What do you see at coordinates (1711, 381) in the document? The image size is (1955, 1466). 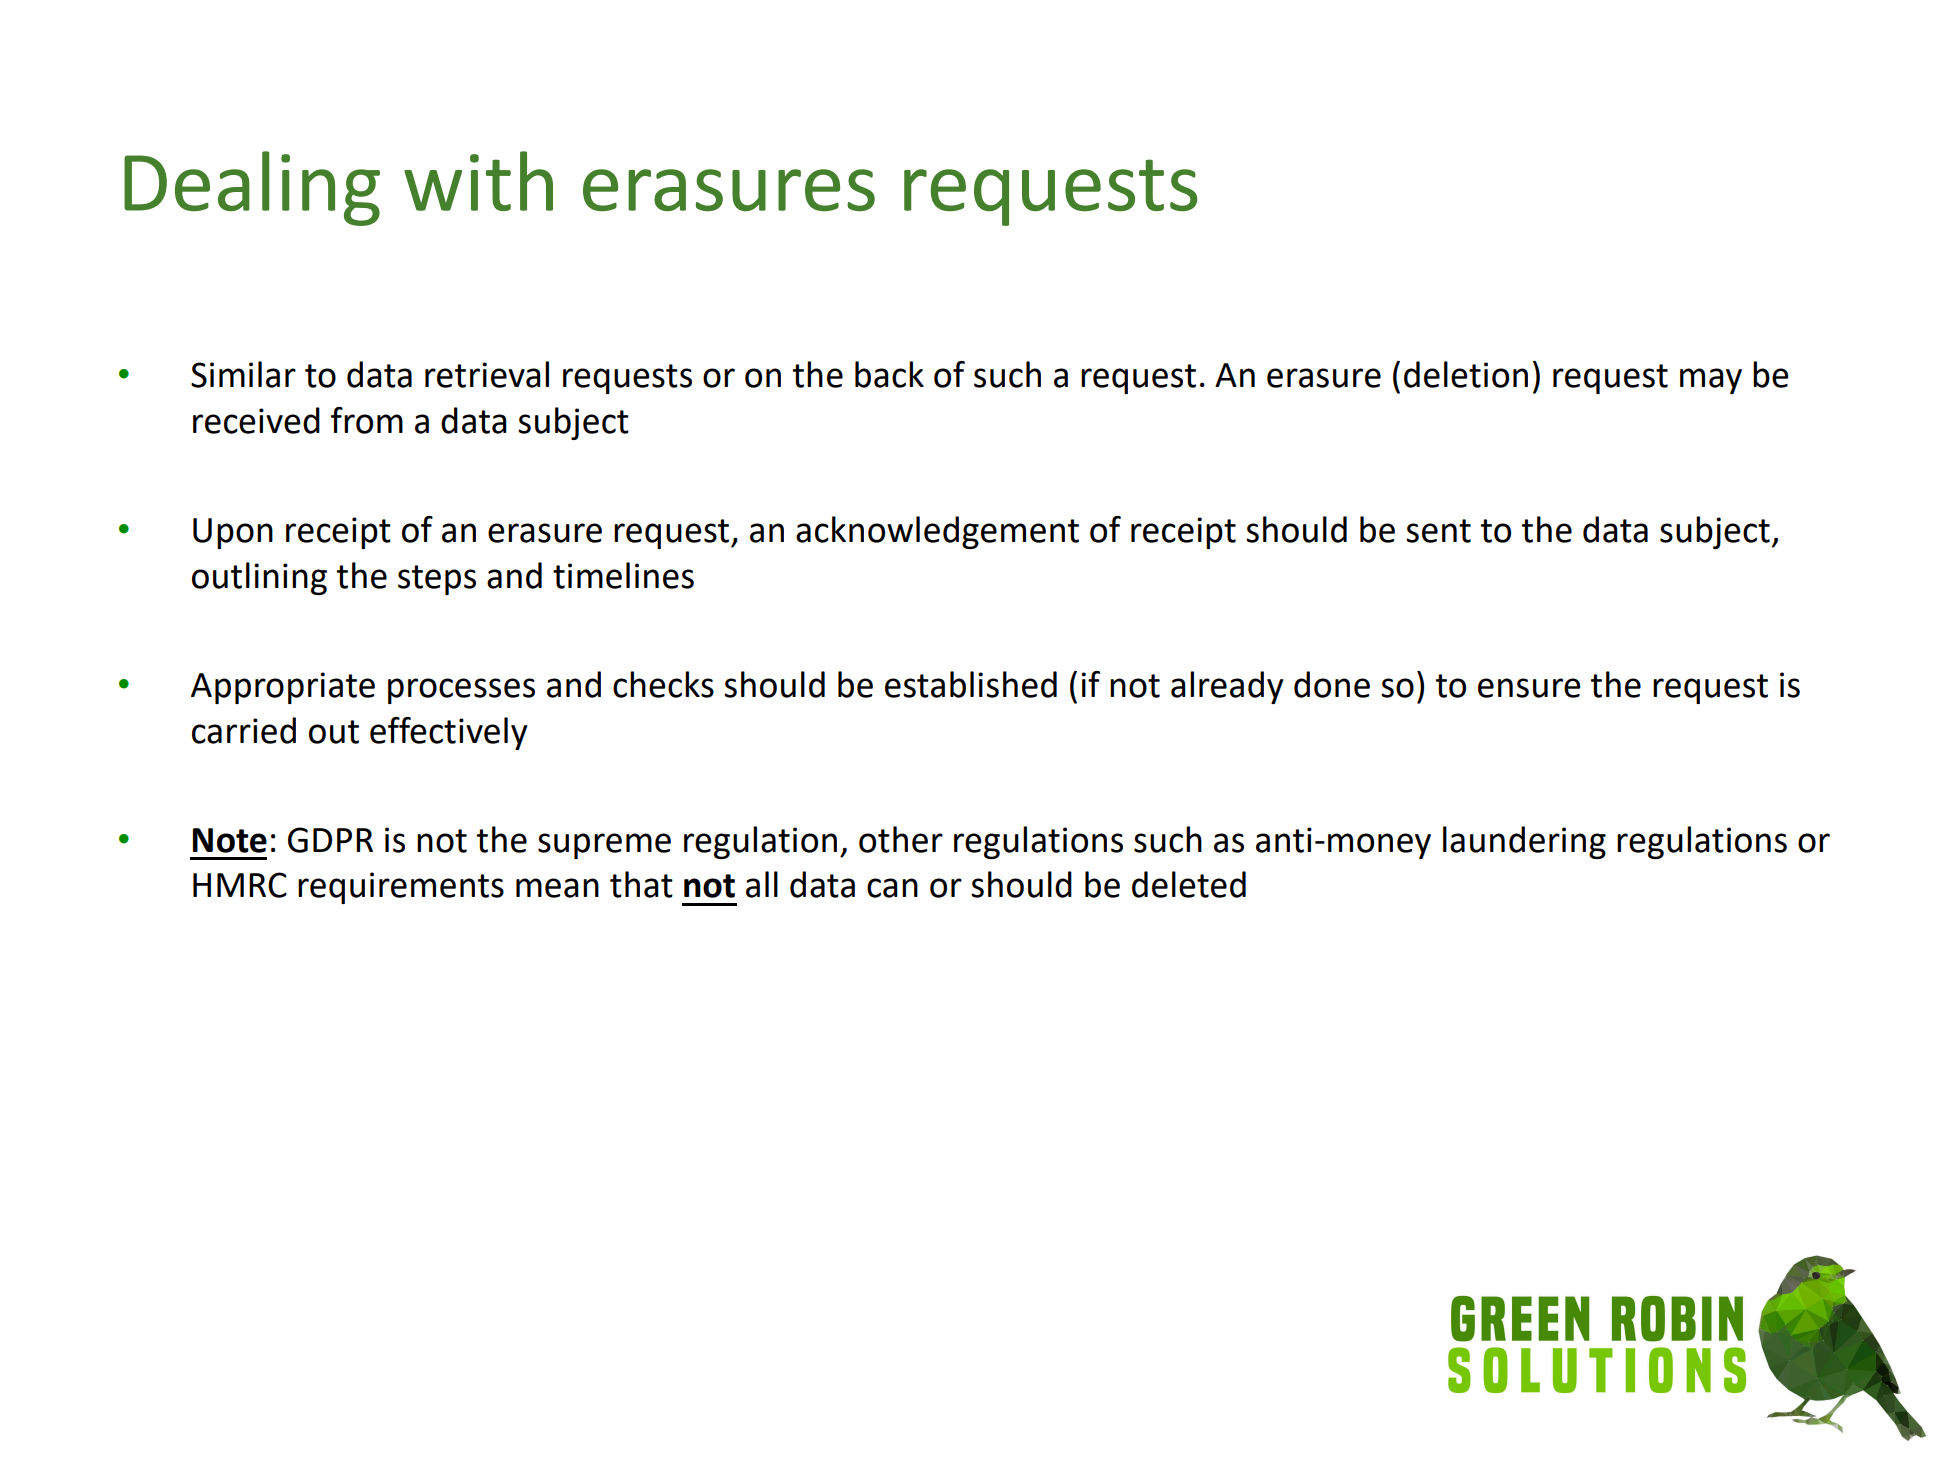 I see `may` at bounding box center [1711, 381].
